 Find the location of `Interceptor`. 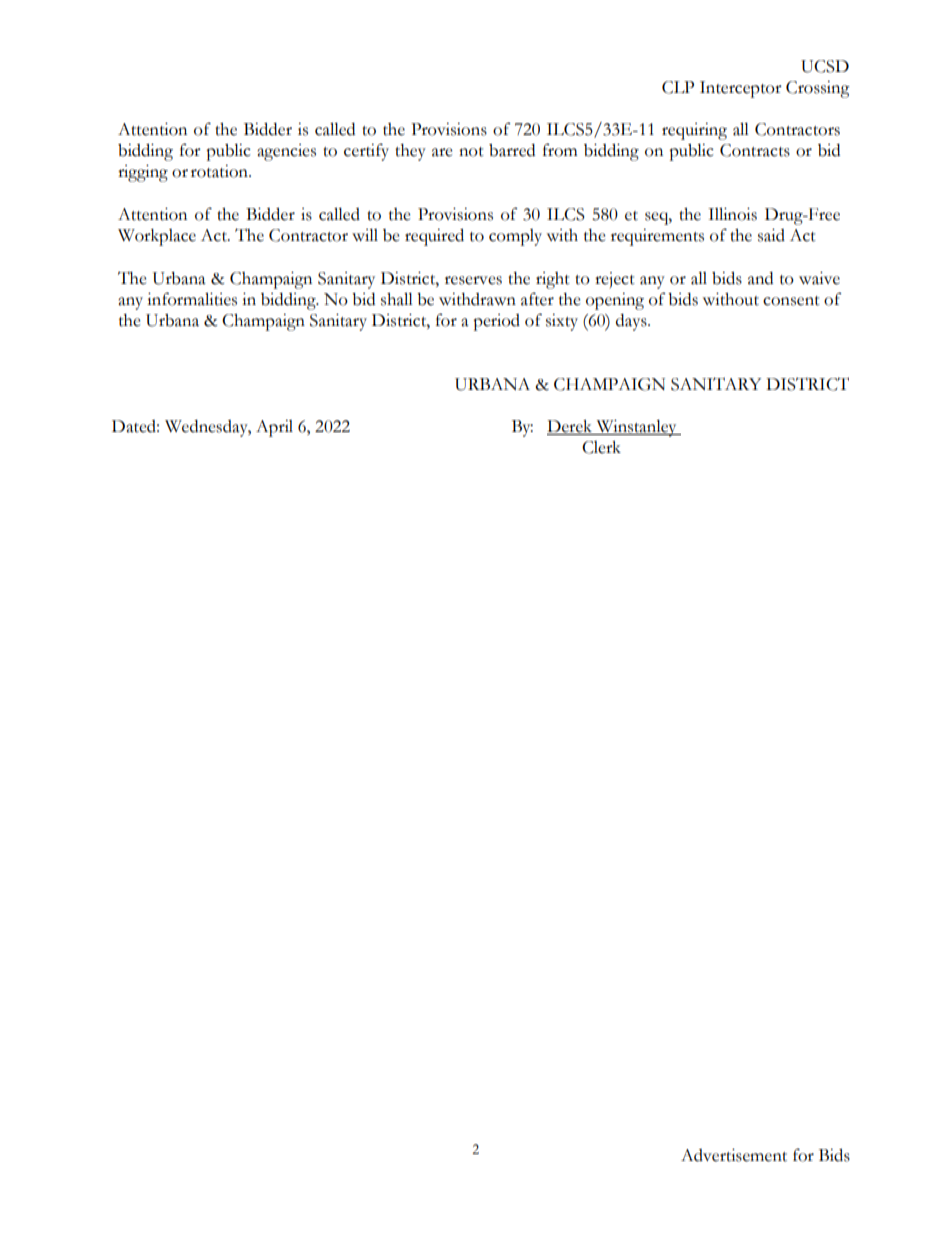

Interceptor is located at coordinates (741, 89).
